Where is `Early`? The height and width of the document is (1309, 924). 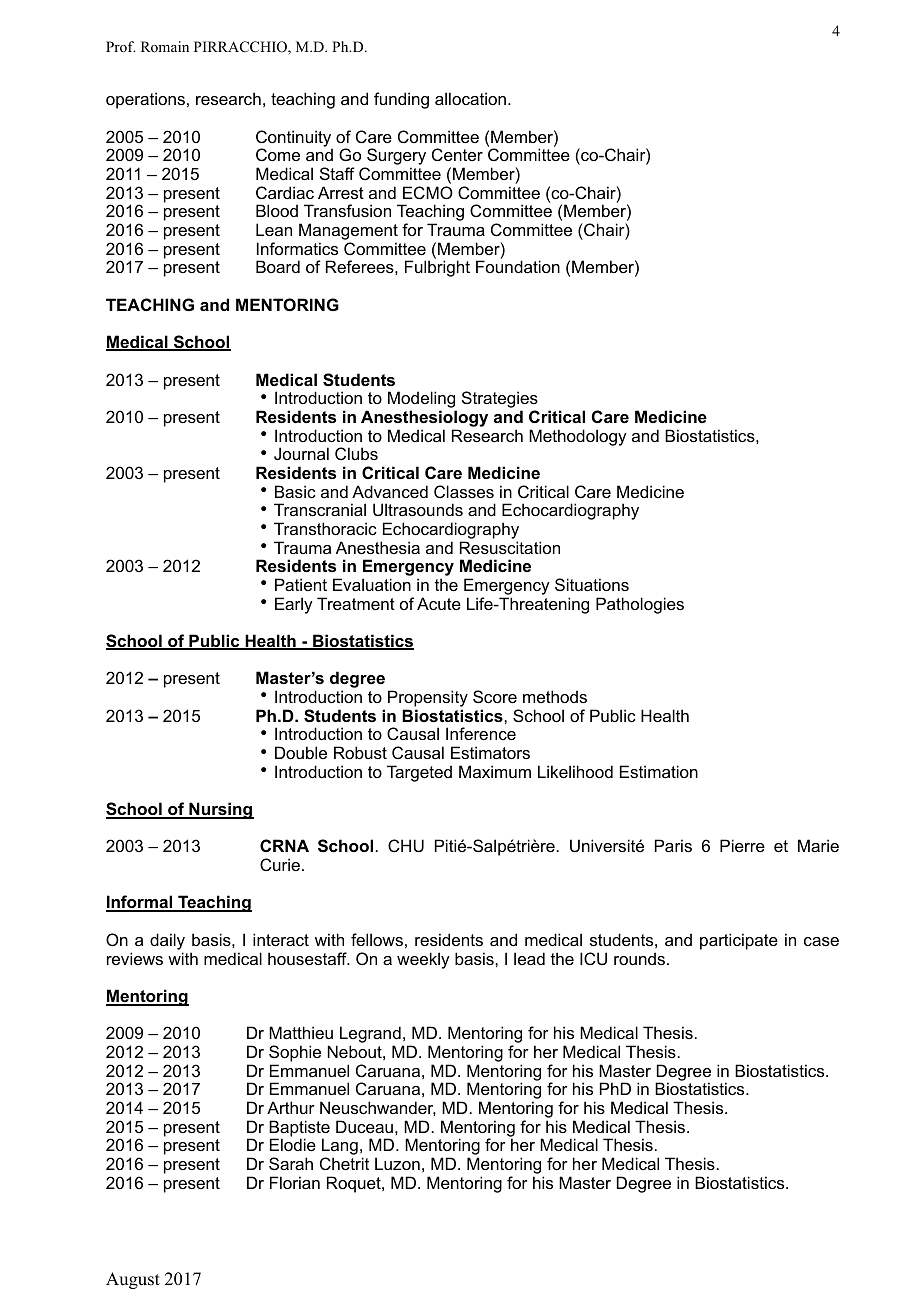 Early is located at coordinates (294, 605).
